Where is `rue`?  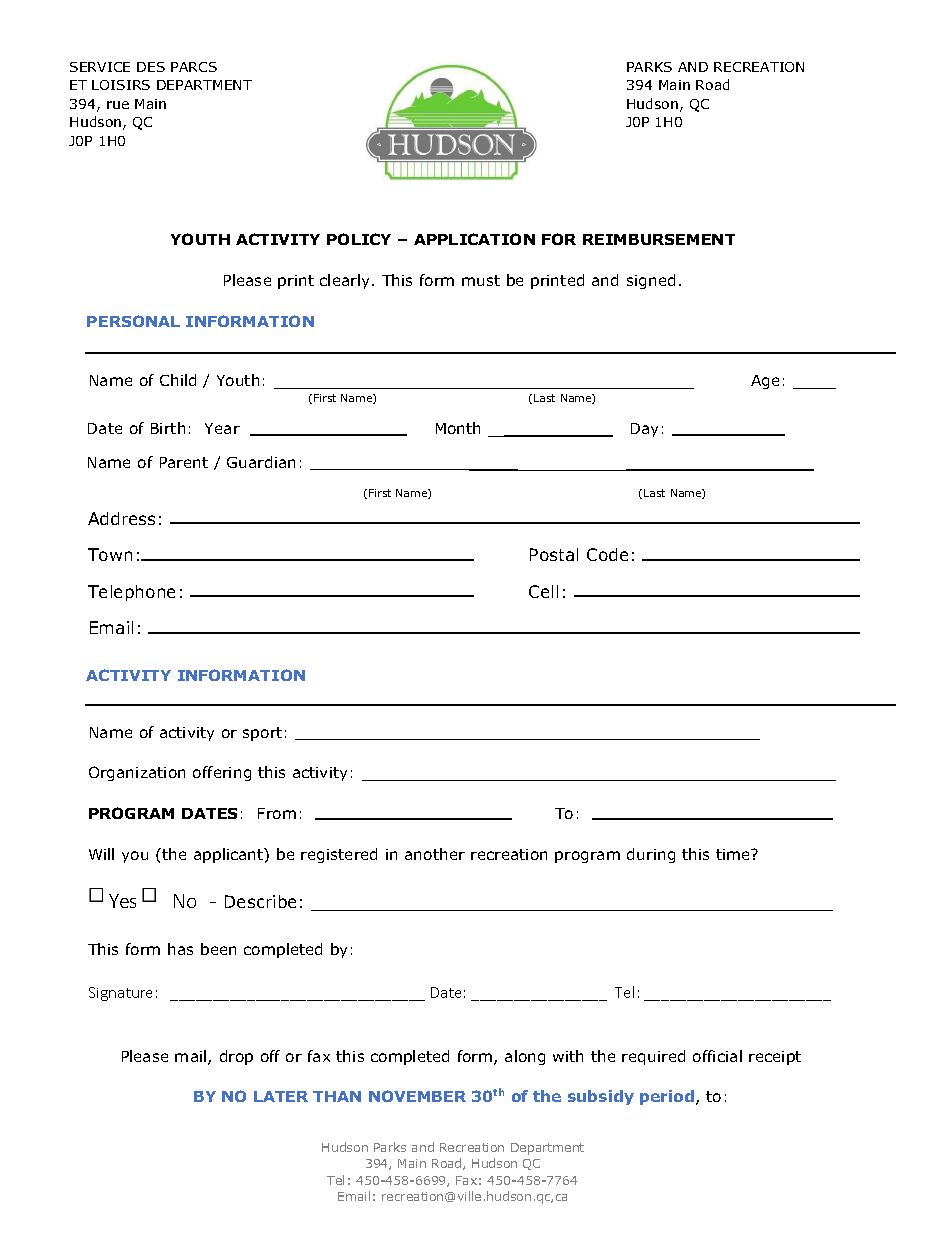 rue is located at coordinates (118, 105).
